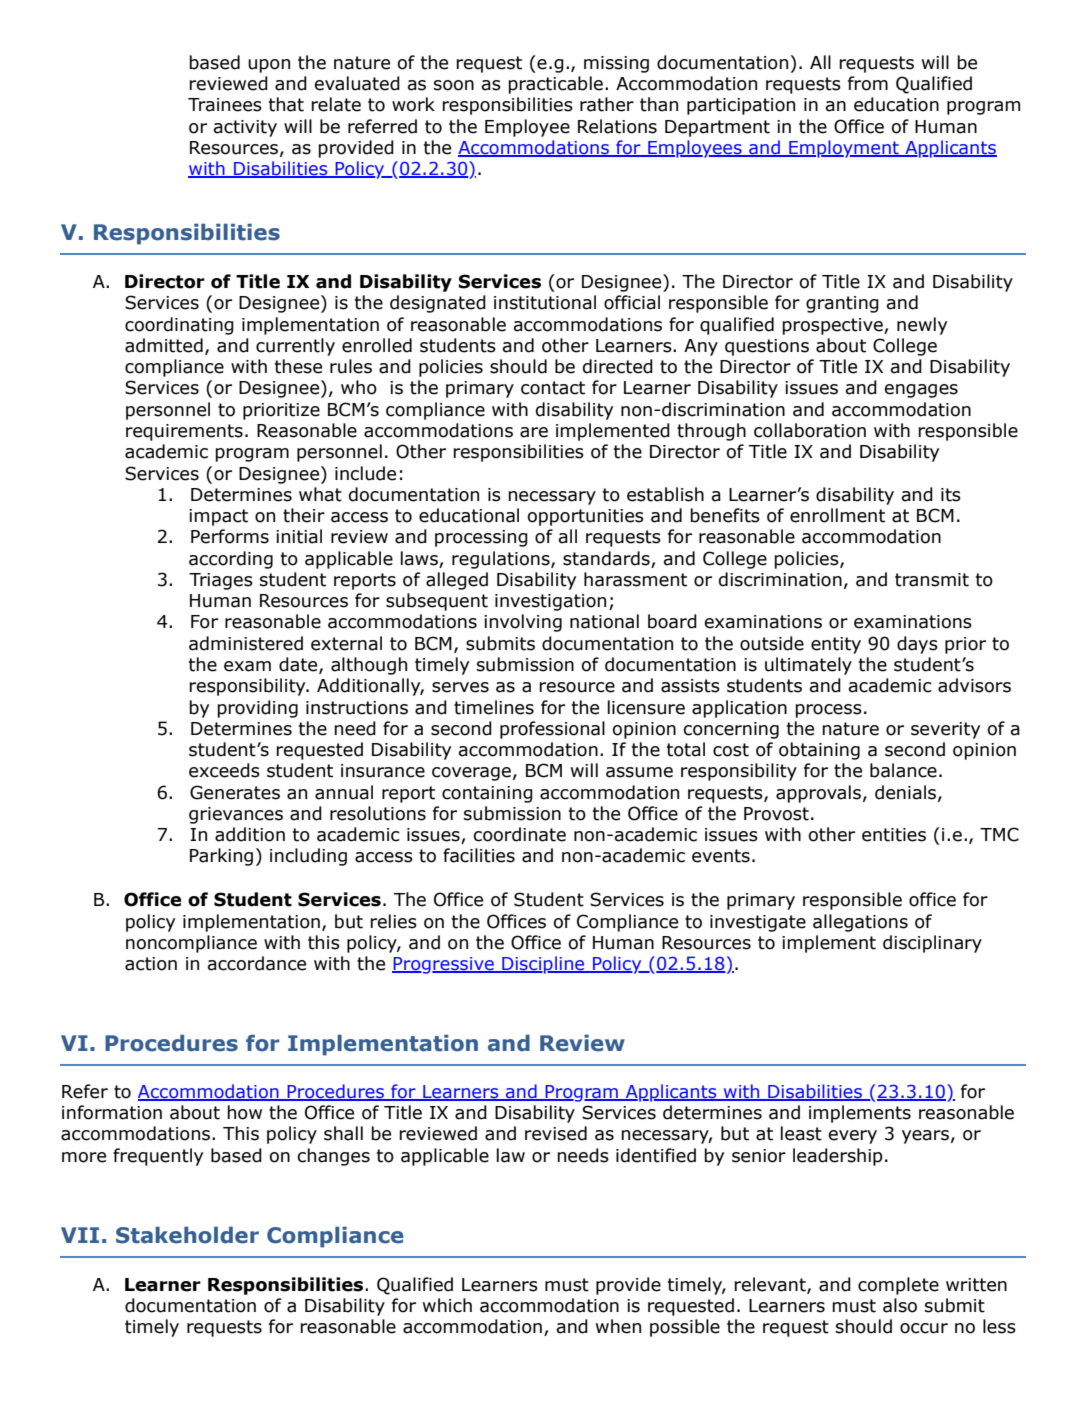  What do you see at coordinates (860, 923) in the document?
I see `allegations` at bounding box center [860, 923].
